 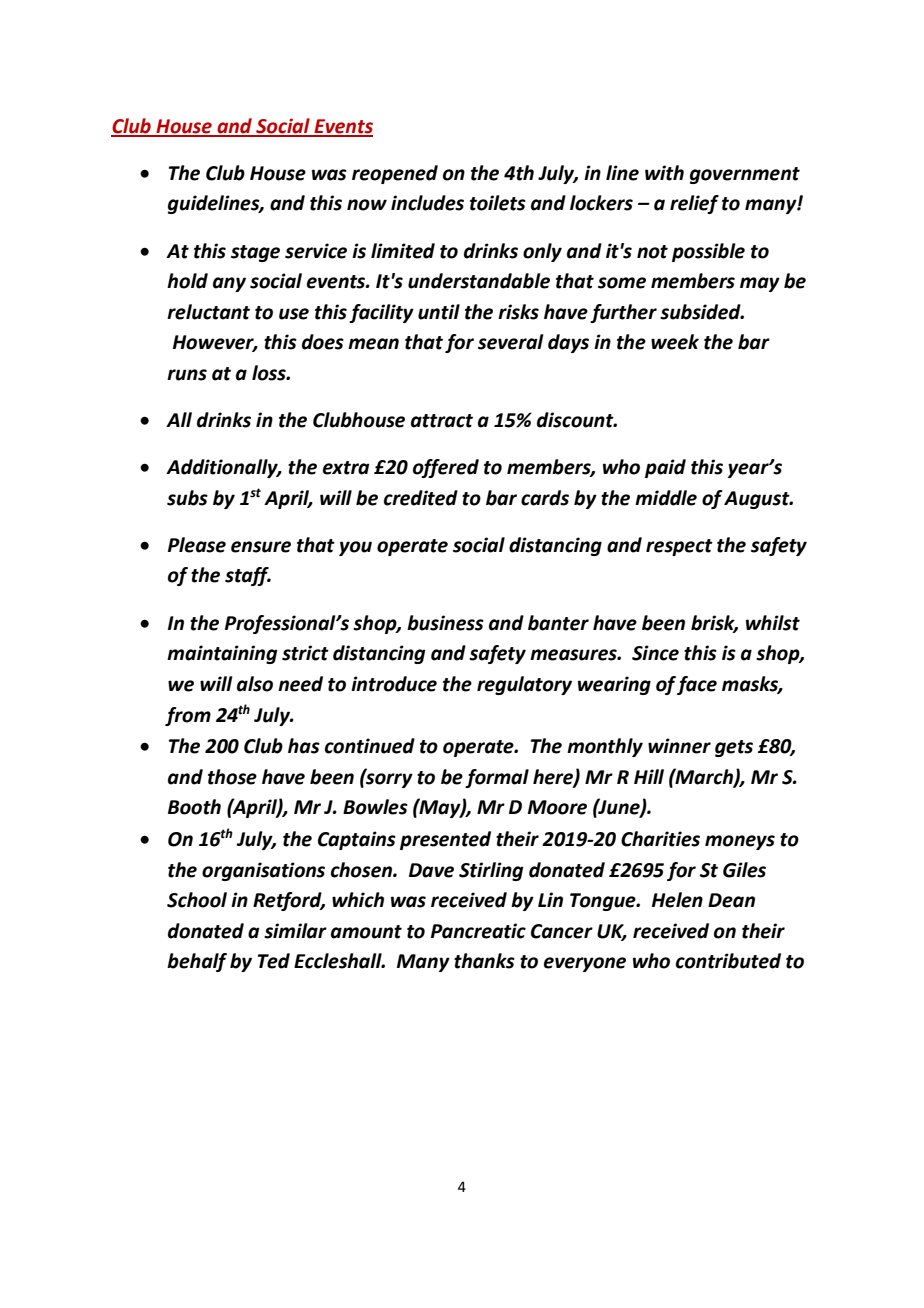 I want to click on respect, so click(x=679, y=547).
